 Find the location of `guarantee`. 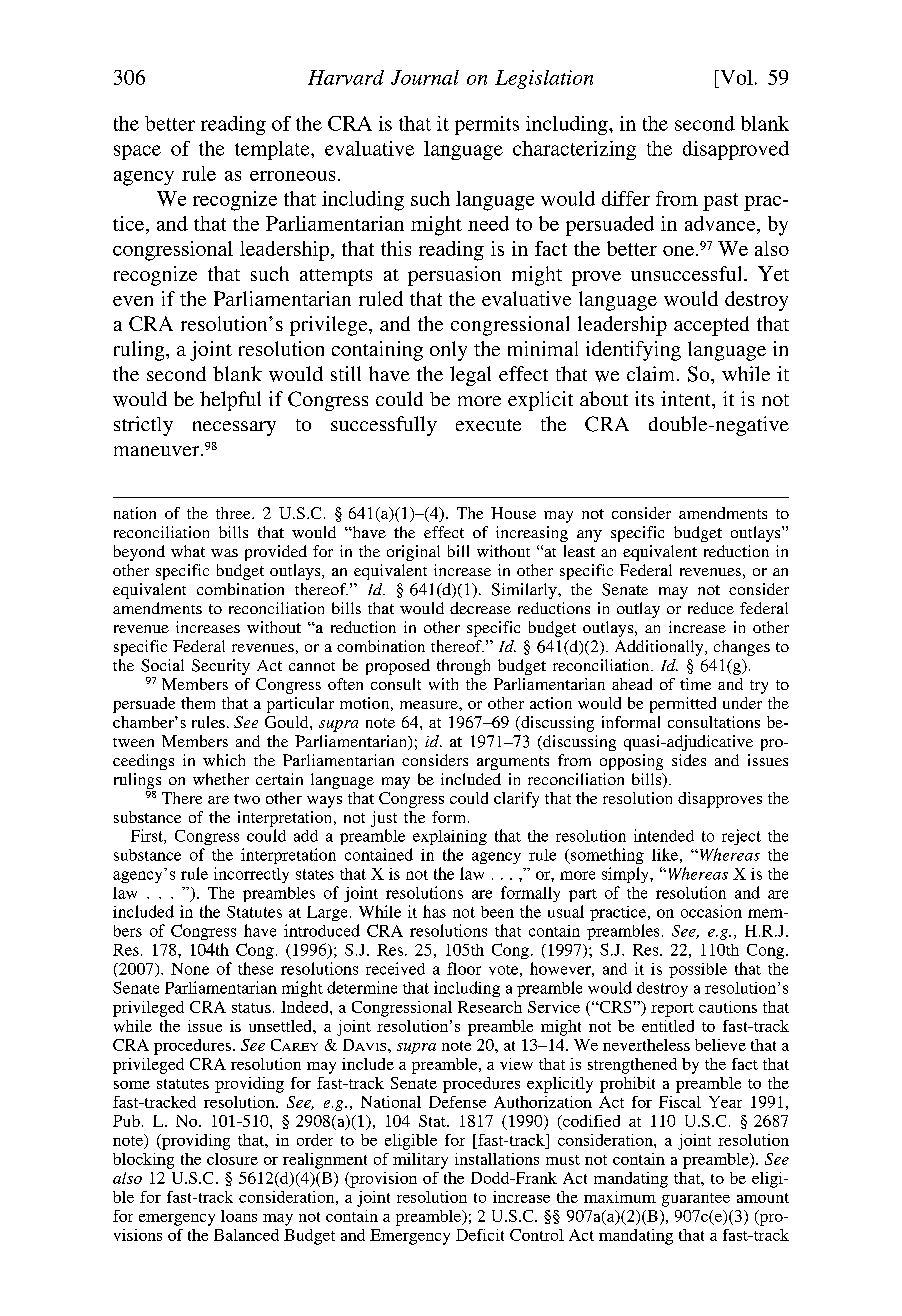

guarantee is located at coordinates (696, 1200).
